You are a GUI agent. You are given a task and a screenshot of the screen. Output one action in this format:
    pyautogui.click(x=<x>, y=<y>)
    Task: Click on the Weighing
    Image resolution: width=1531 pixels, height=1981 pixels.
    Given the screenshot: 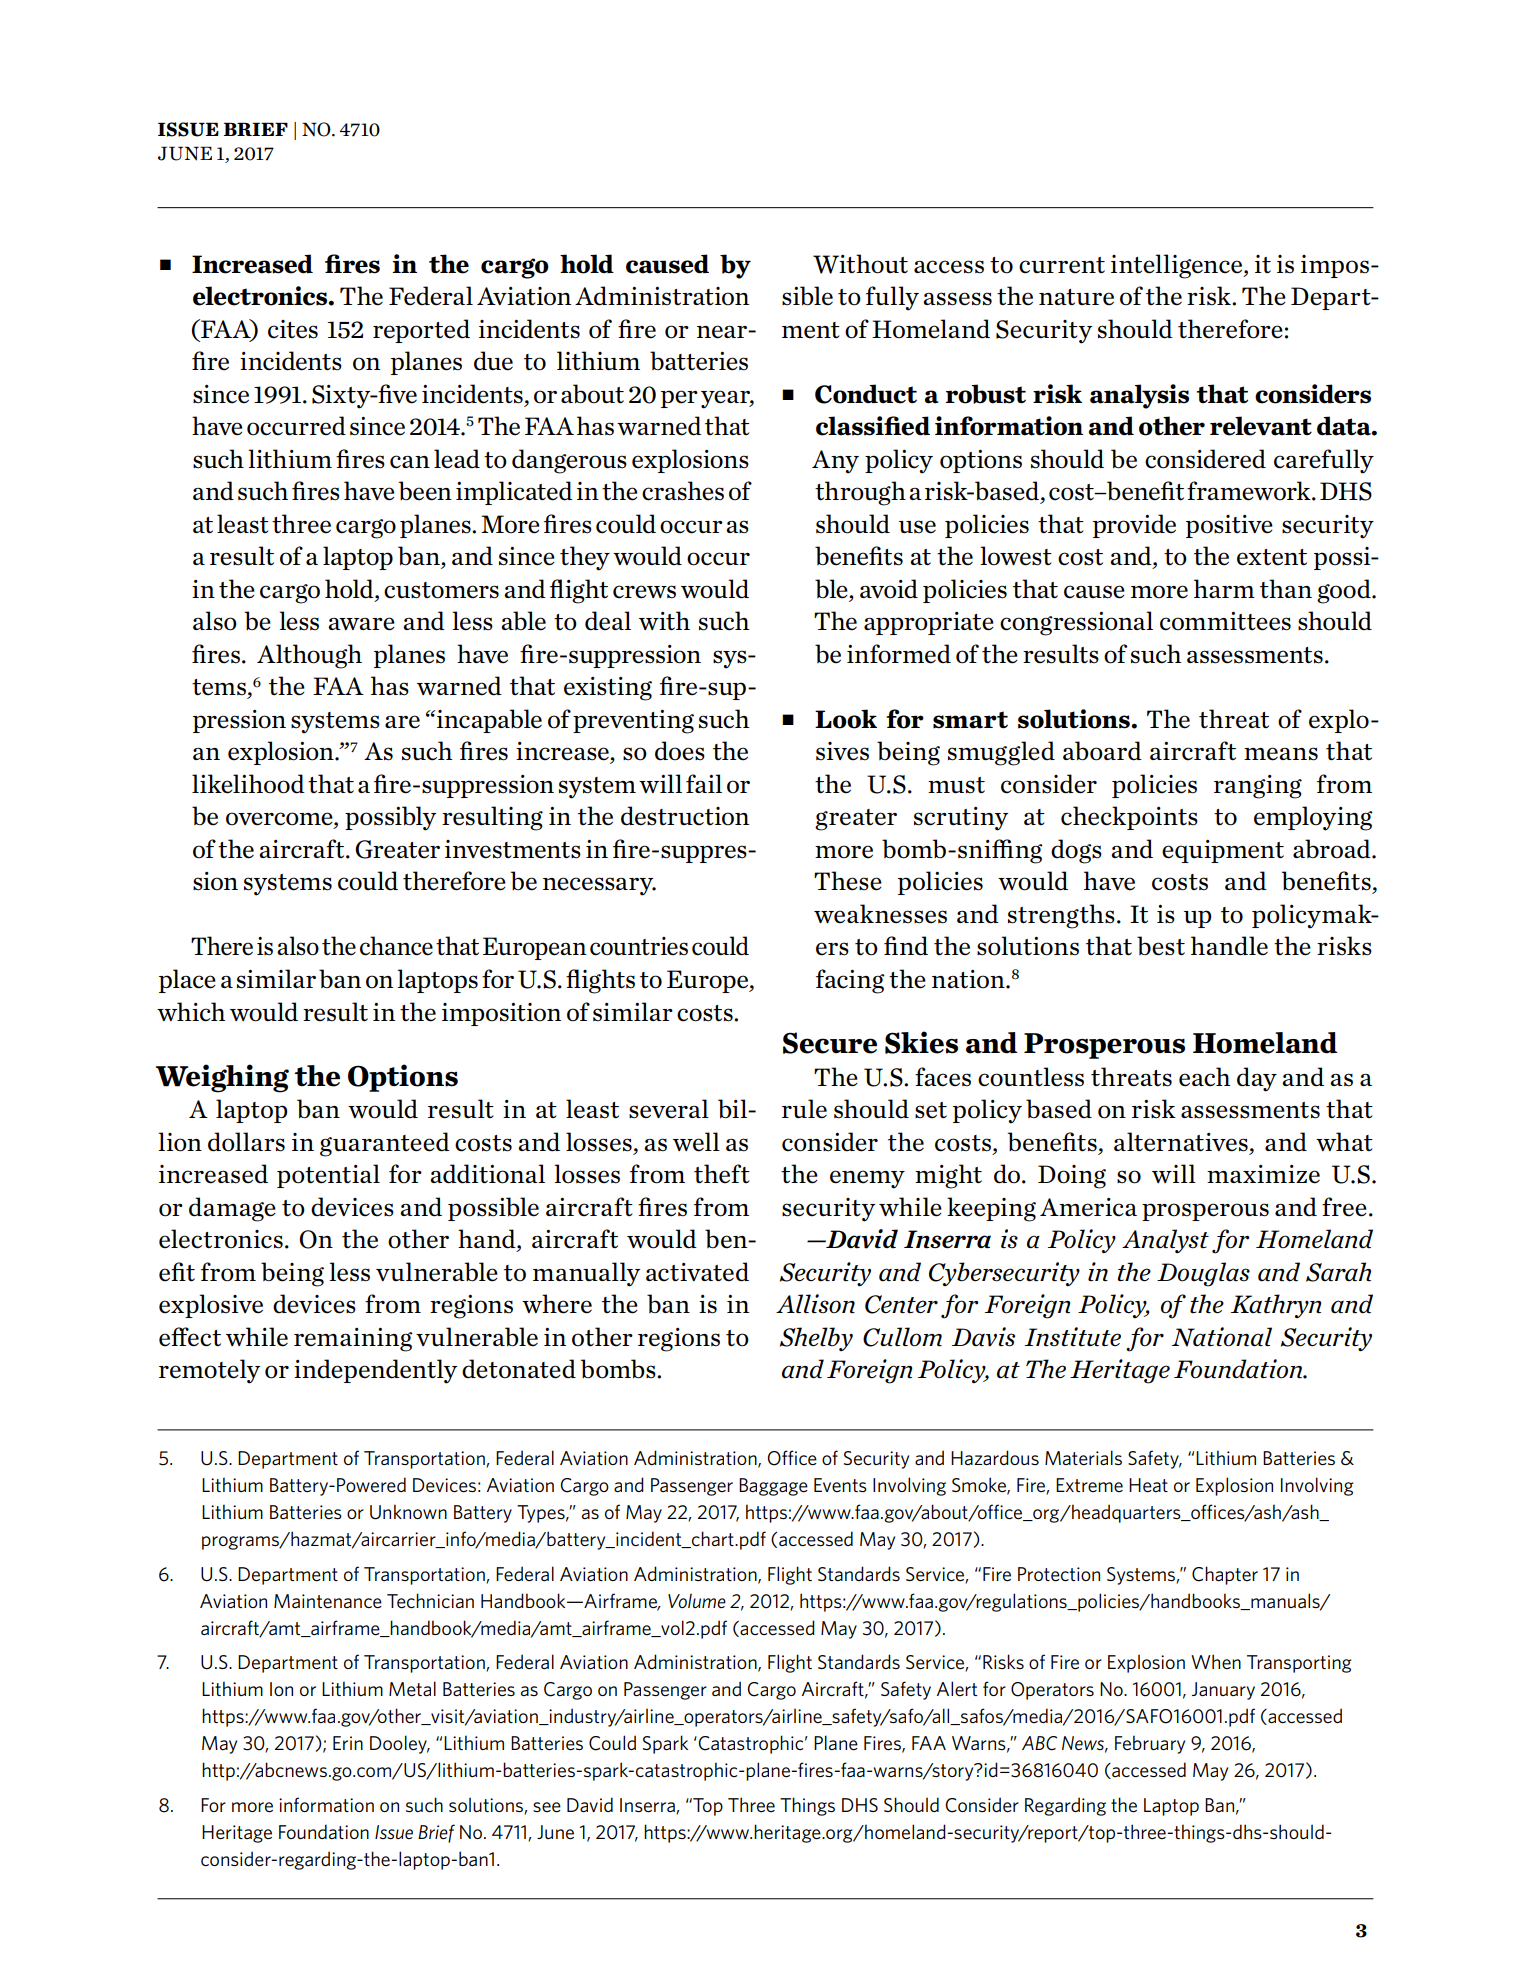 What is the action you would take?
    pyautogui.click(x=222, y=1078)
